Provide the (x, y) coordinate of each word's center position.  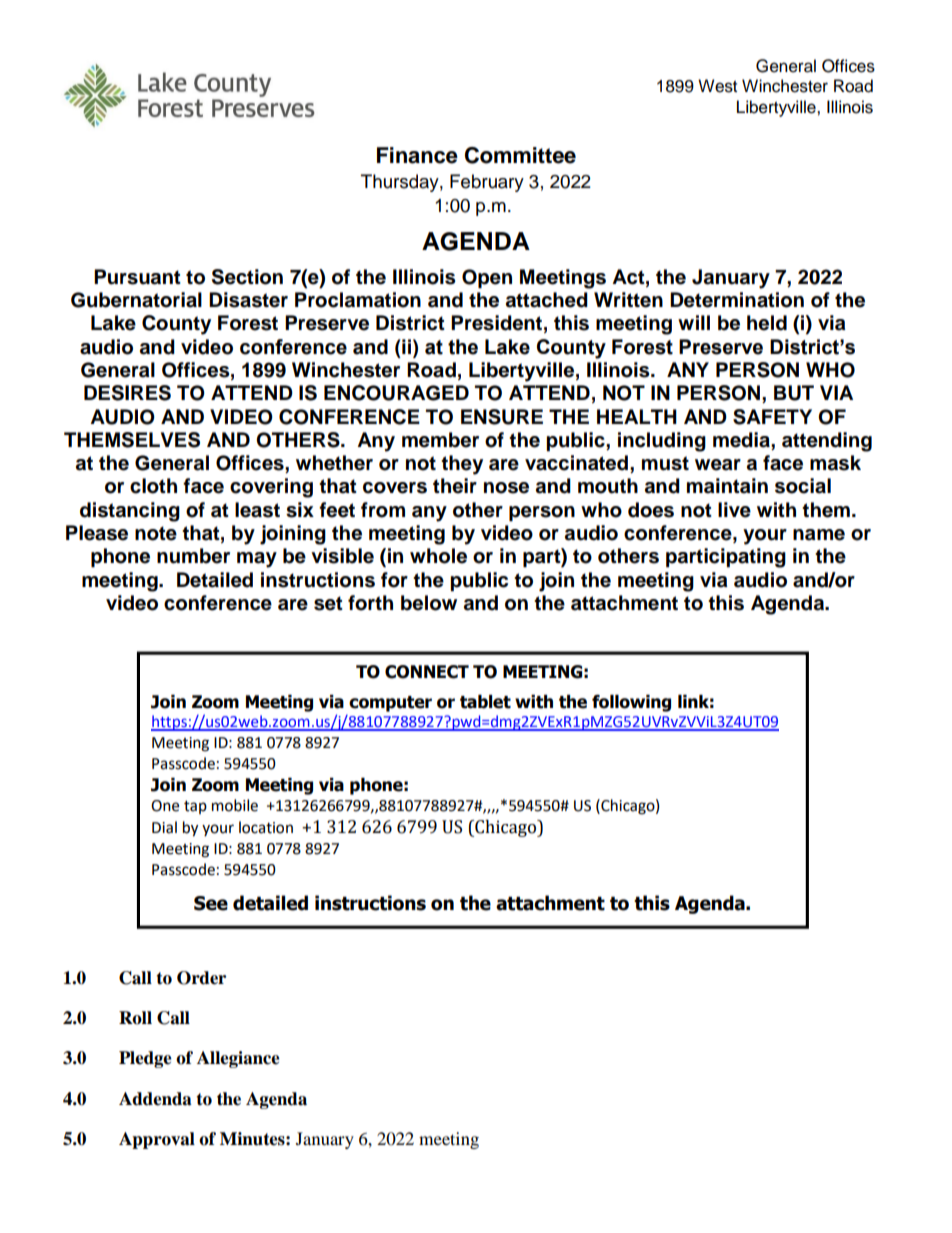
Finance (417, 155)
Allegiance (238, 1059)
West (717, 86)
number (193, 556)
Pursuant (137, 277)
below (429, 603)
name (819, 535)
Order (201, 978)
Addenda (155, 1099)
